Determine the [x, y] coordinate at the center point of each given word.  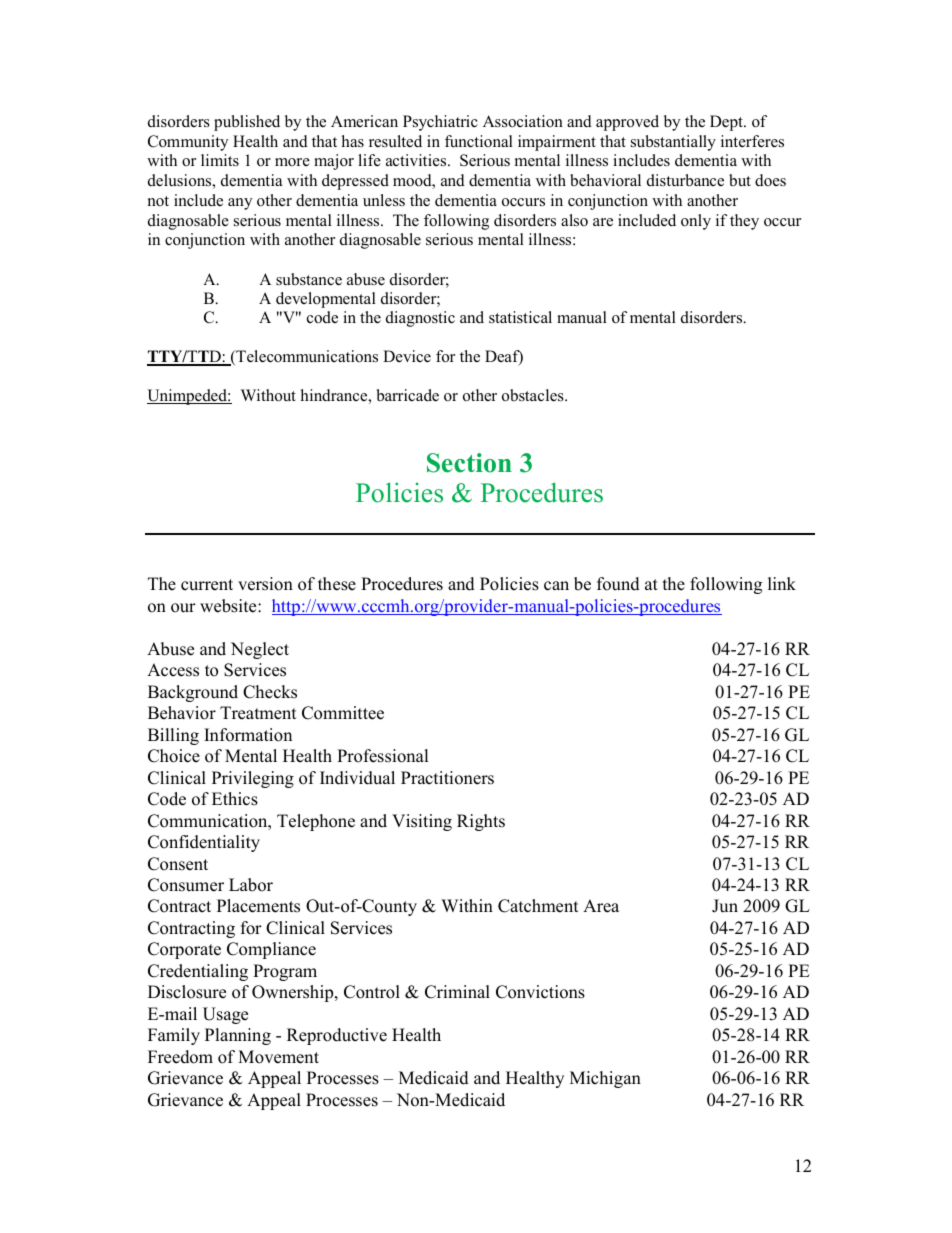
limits [220, 160]
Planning [238, 1036]
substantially [673, 143]
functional [479, 141]
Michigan [605, 1079]
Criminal [457, 992]
